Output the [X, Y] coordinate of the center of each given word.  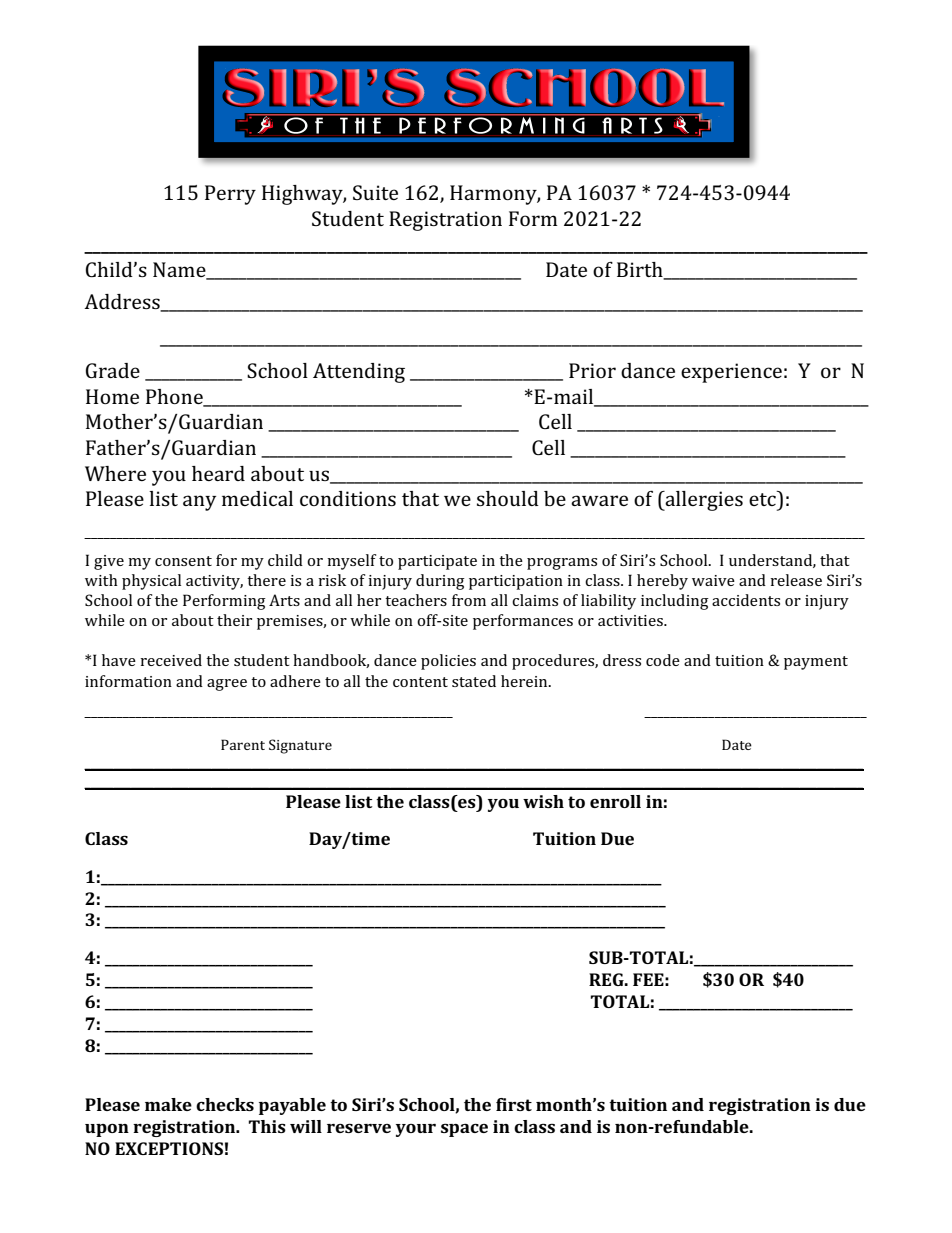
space [464, 1130]
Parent [243, 744]
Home [112, 396]
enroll [615, 801]
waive [713, 580]
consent [183, 561]
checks [225, 1104]
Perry [230, 195]
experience [731, 373]
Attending [359, 373]
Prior [592, 370]
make [168, 1104]
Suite [375, 192]
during [440, 582]
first [514, 1104]
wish [543, 801]
